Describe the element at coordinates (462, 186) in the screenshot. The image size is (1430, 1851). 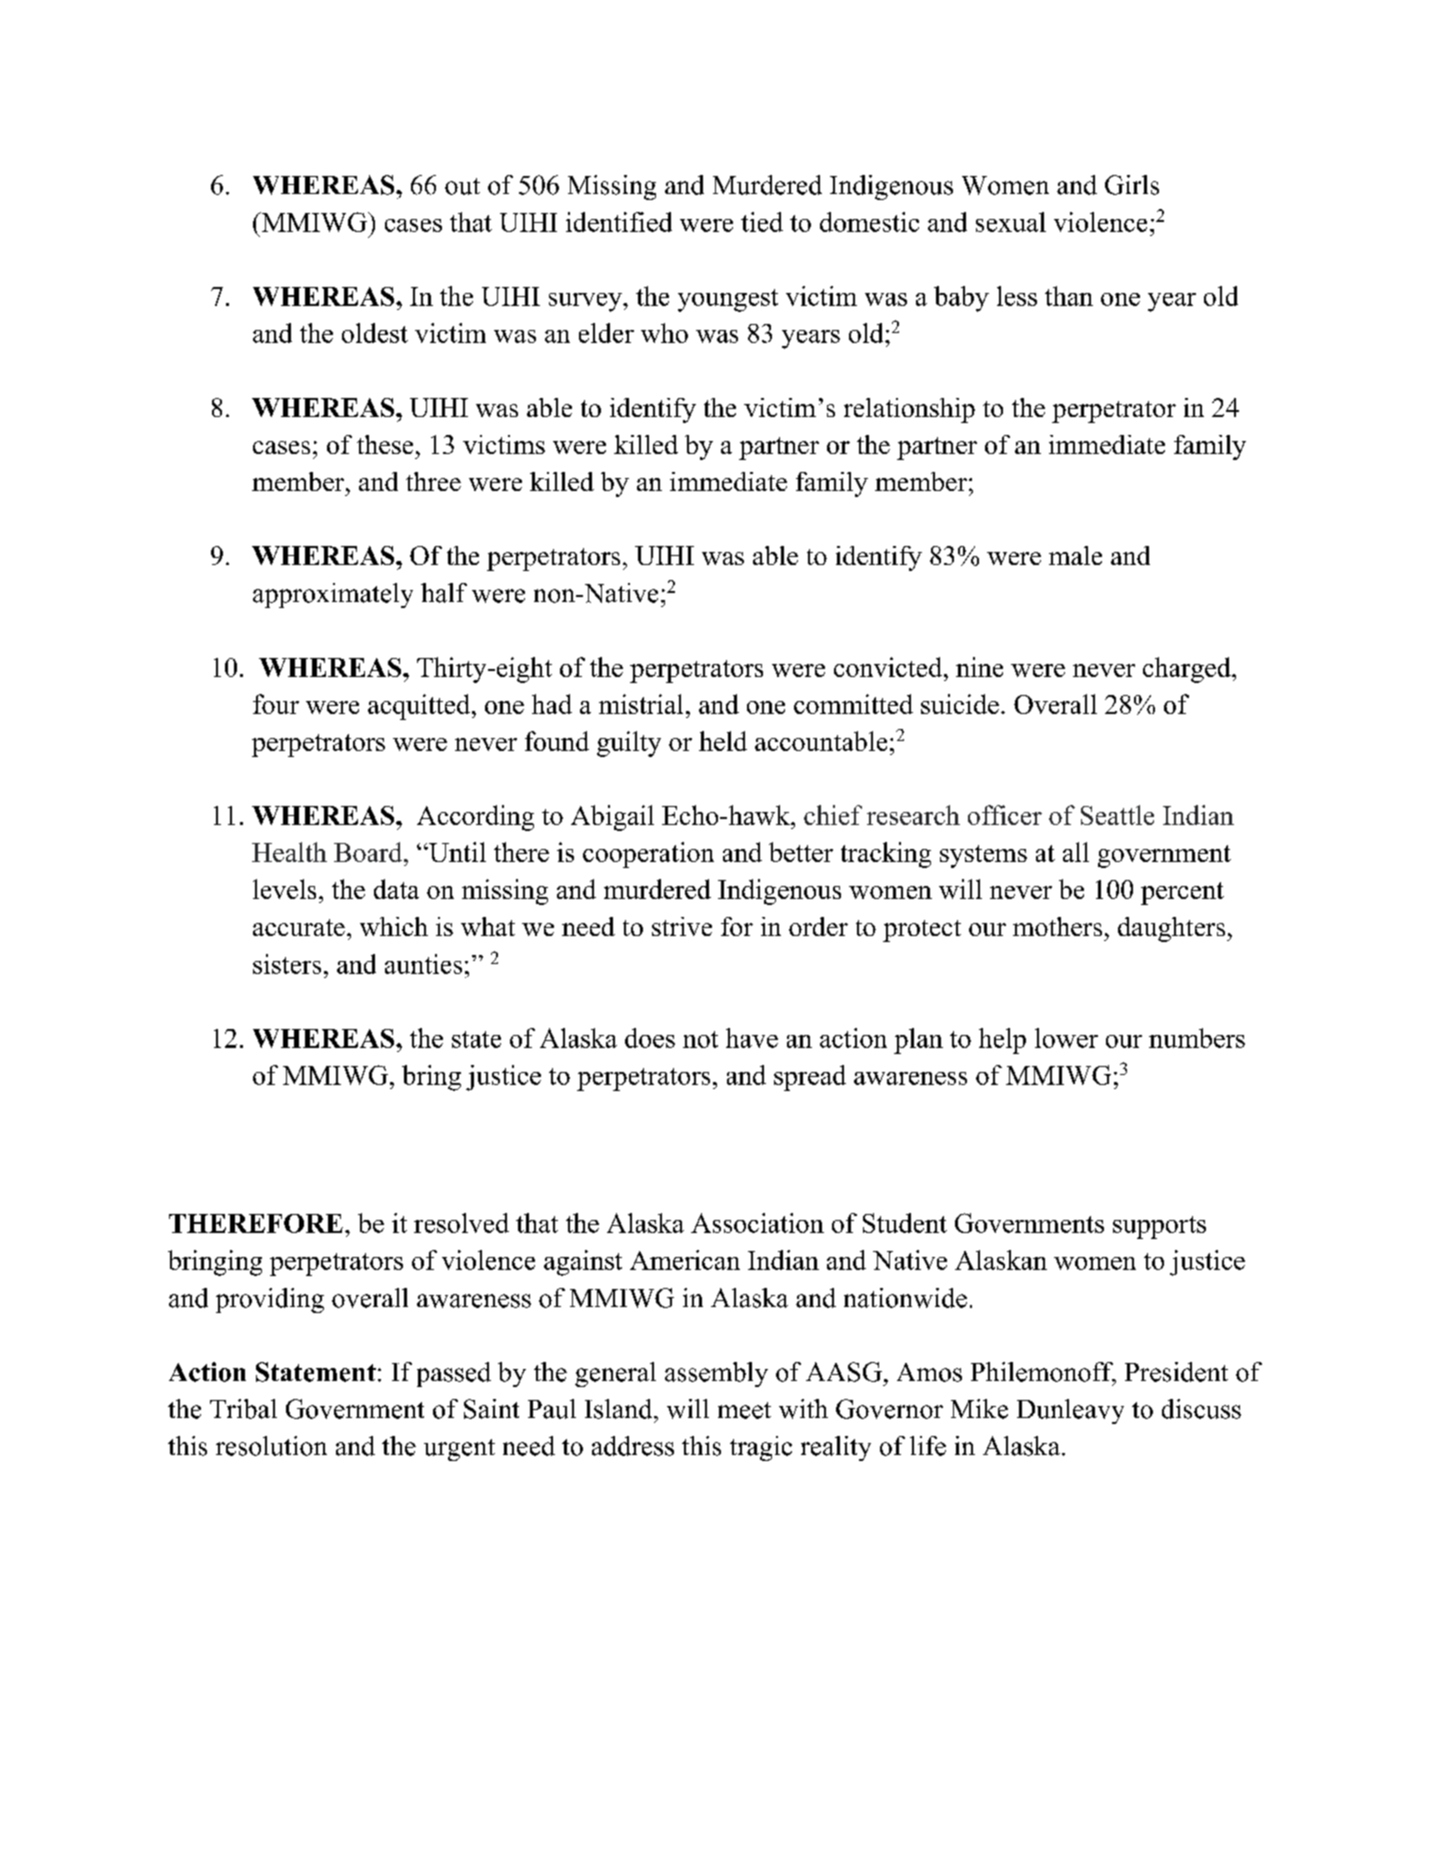
I see `out` at that location.
